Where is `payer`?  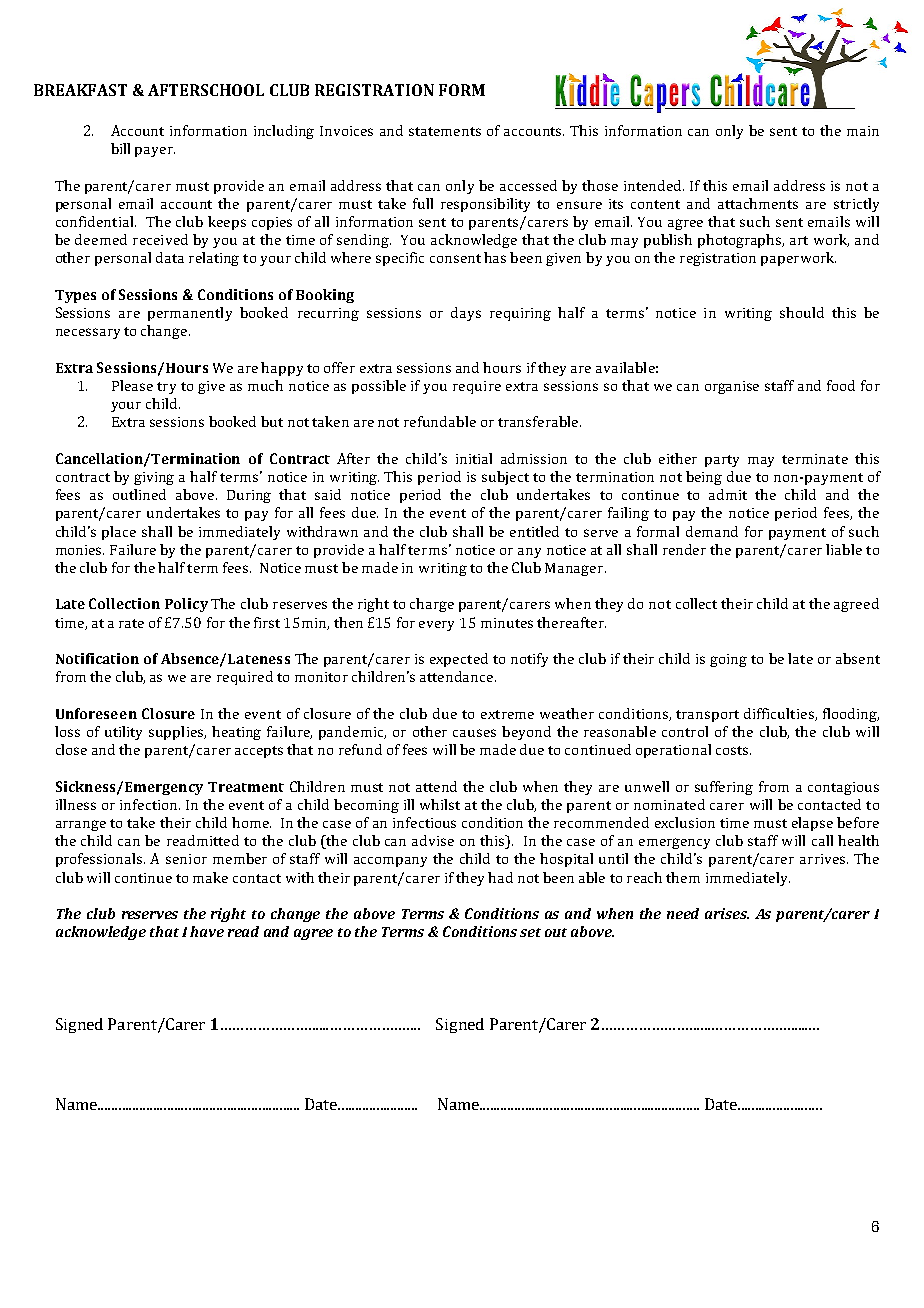 payer is located at coordinates (155, 152).
